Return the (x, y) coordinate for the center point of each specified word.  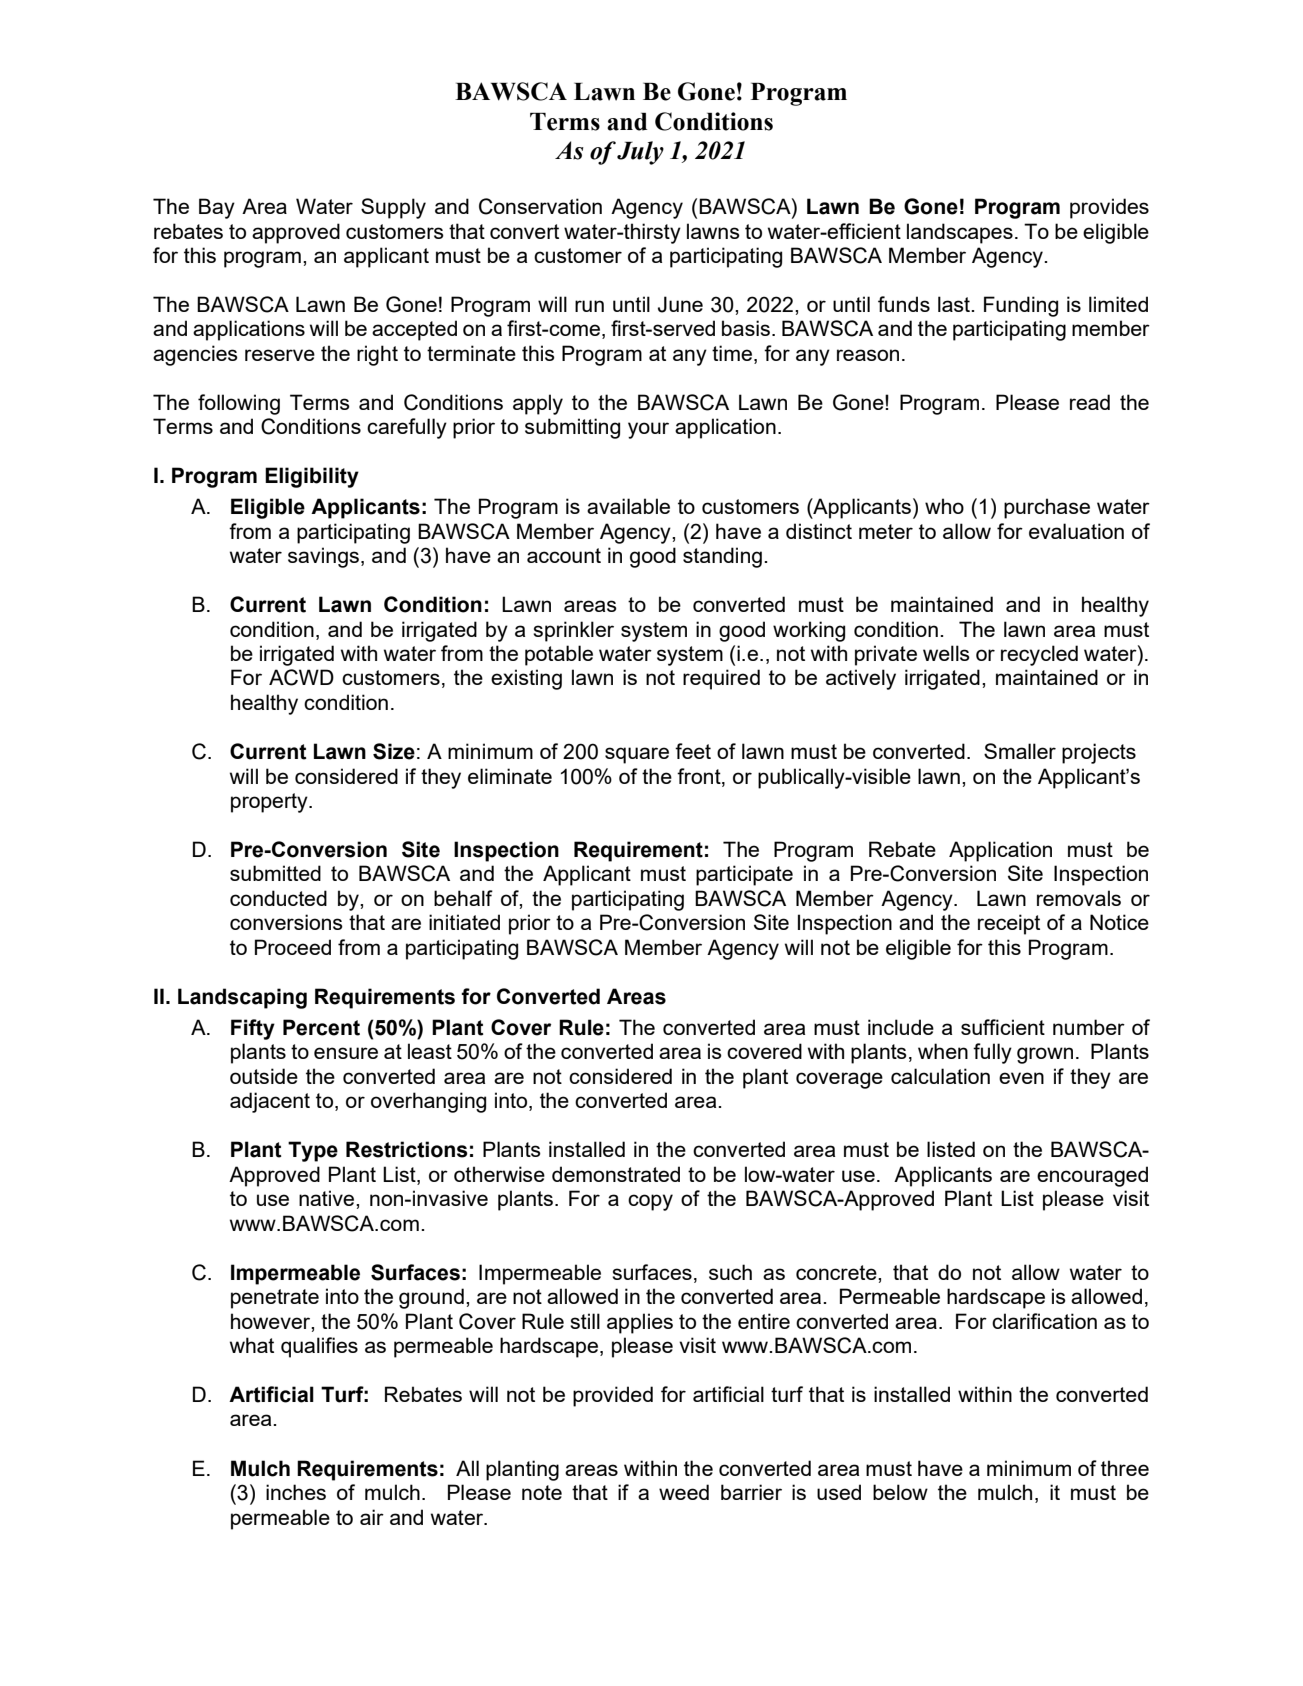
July (640, 153)
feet (693, 751)
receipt (1009, 924)
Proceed (293, 947)
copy (650, 1202)
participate (744, 875)
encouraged (1092, 1176)
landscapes (960, 233)
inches (296, 1492)
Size (394, 751)
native (328, 1198)
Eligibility (312, 477)
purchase (1047, 508)
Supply (393, 208)
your (648, 430)
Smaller (1020, 751)
